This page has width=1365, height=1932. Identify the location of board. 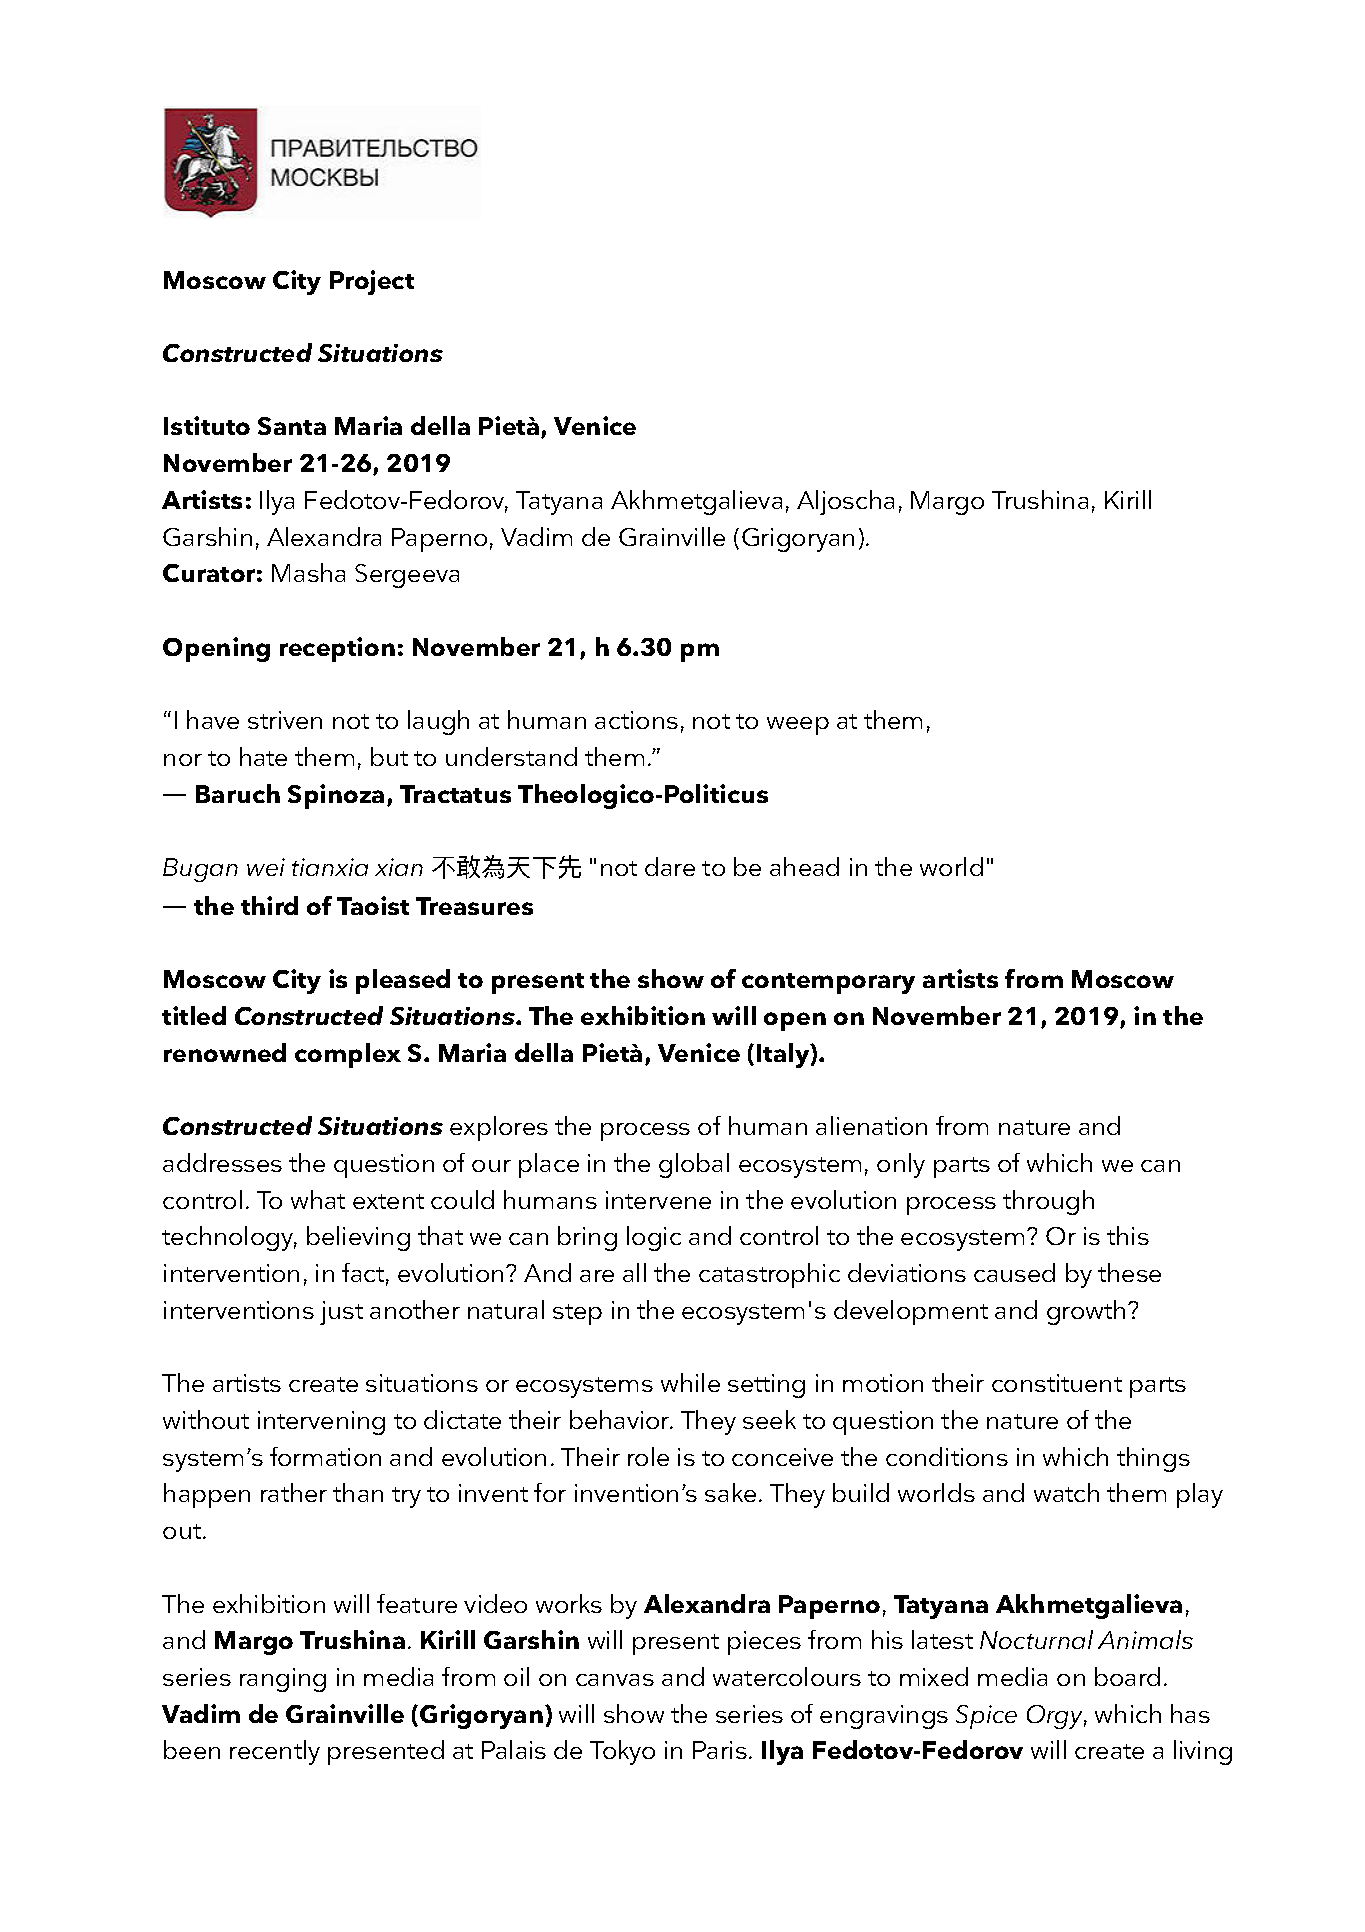
(1127, 1676).
